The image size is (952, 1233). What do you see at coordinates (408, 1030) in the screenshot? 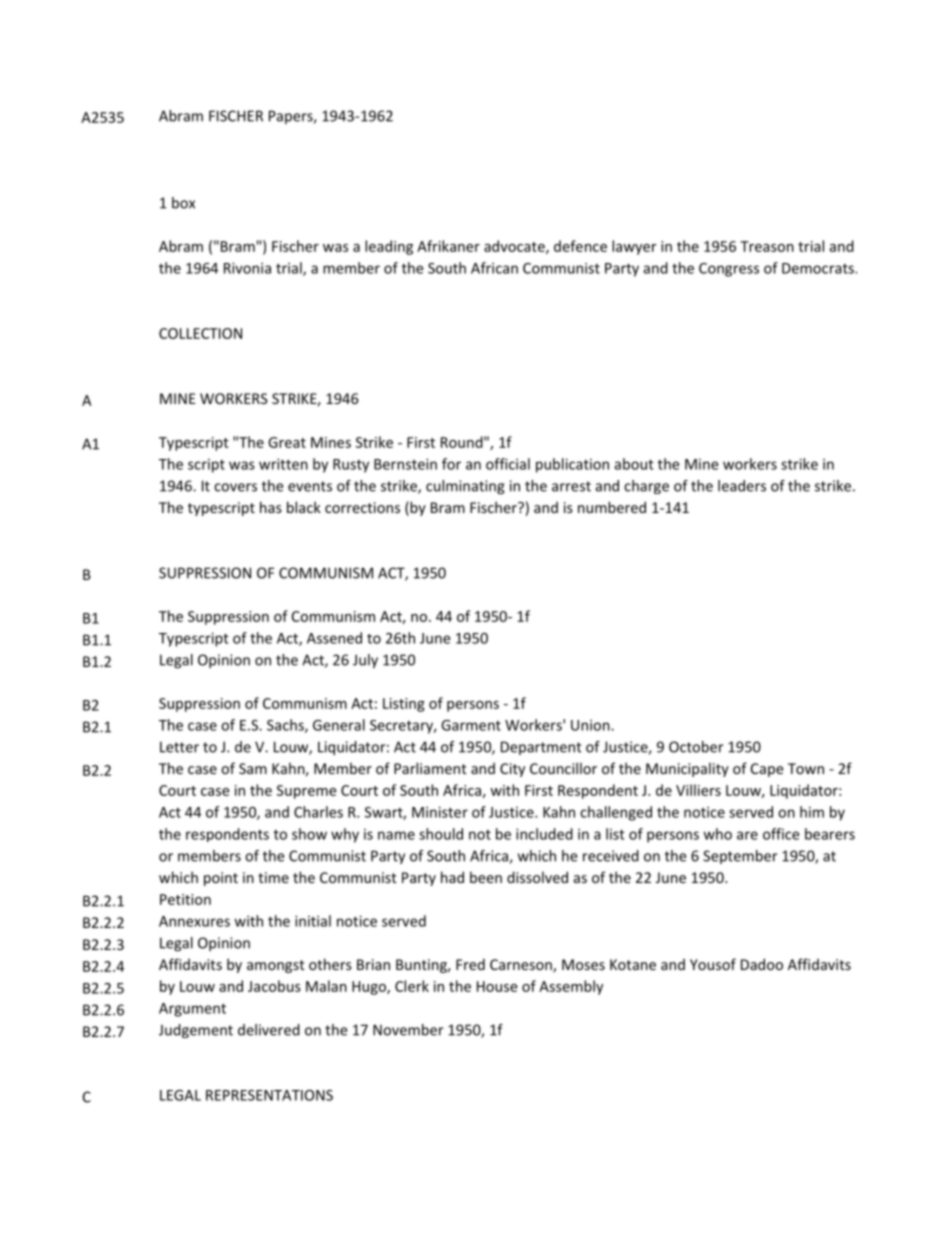
I see `November` at bounding box center [408, 1030].
